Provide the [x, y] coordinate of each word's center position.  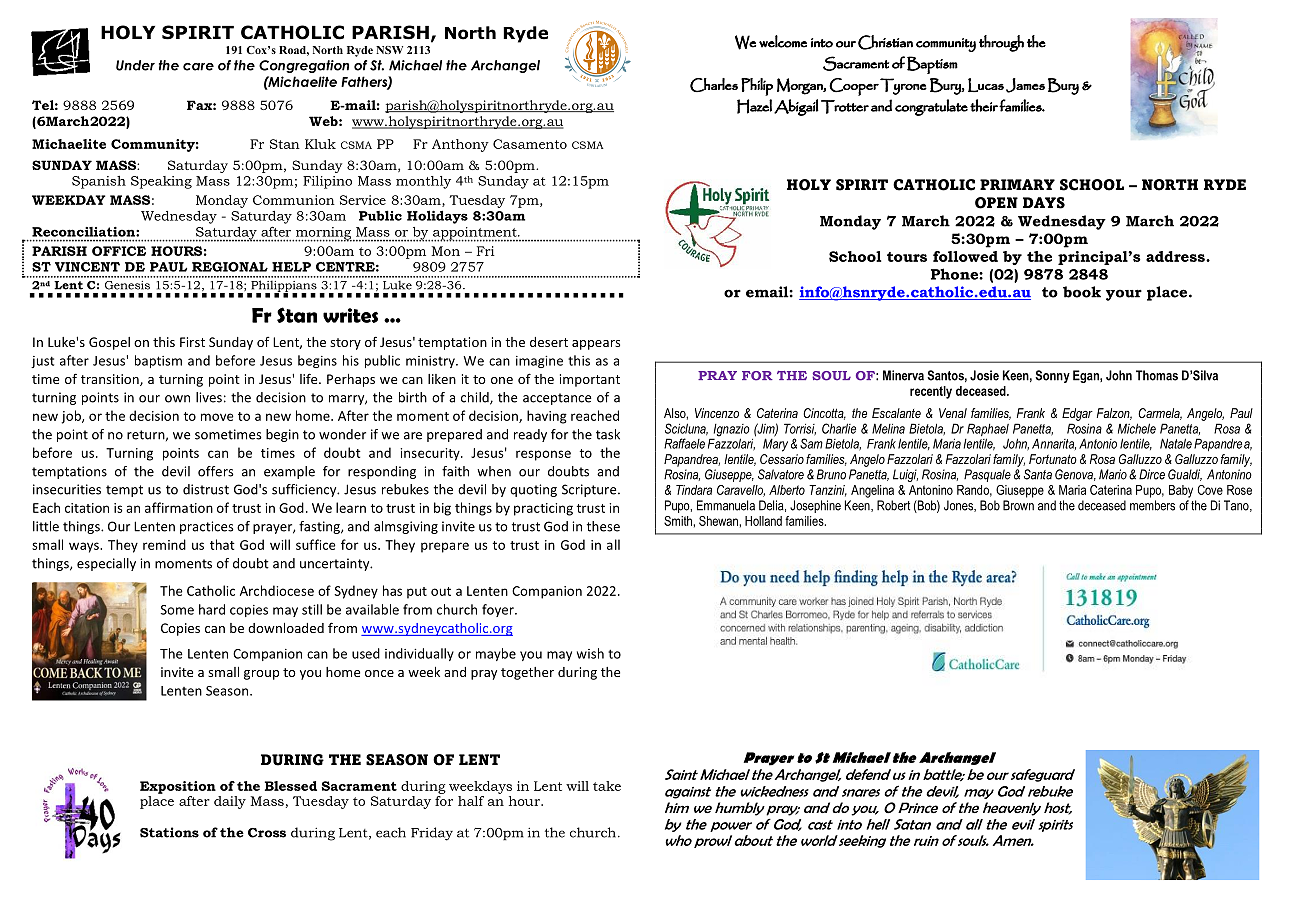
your [1124, 295]
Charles [714, 85]
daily [230, 802]
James [1025, 85]
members [1152, 505]
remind [164, 544]
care [198, 67]
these [603, 526]
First [192, 342]
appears [596, 345]
